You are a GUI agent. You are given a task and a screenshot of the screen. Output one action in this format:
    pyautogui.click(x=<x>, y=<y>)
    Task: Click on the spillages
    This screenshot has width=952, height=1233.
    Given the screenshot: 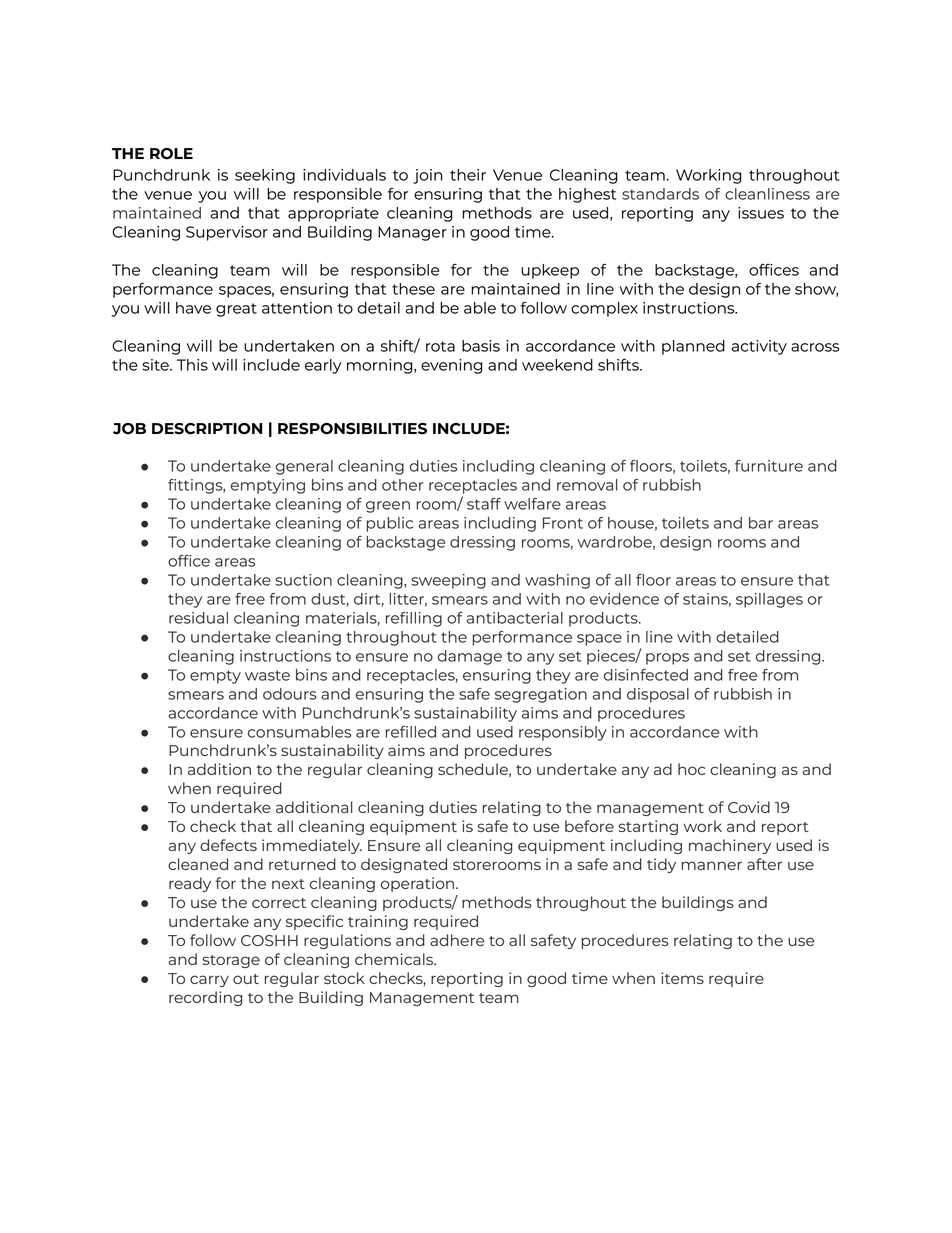 What is the action you would take?
    pyautogui.click(x=769, y=600)
